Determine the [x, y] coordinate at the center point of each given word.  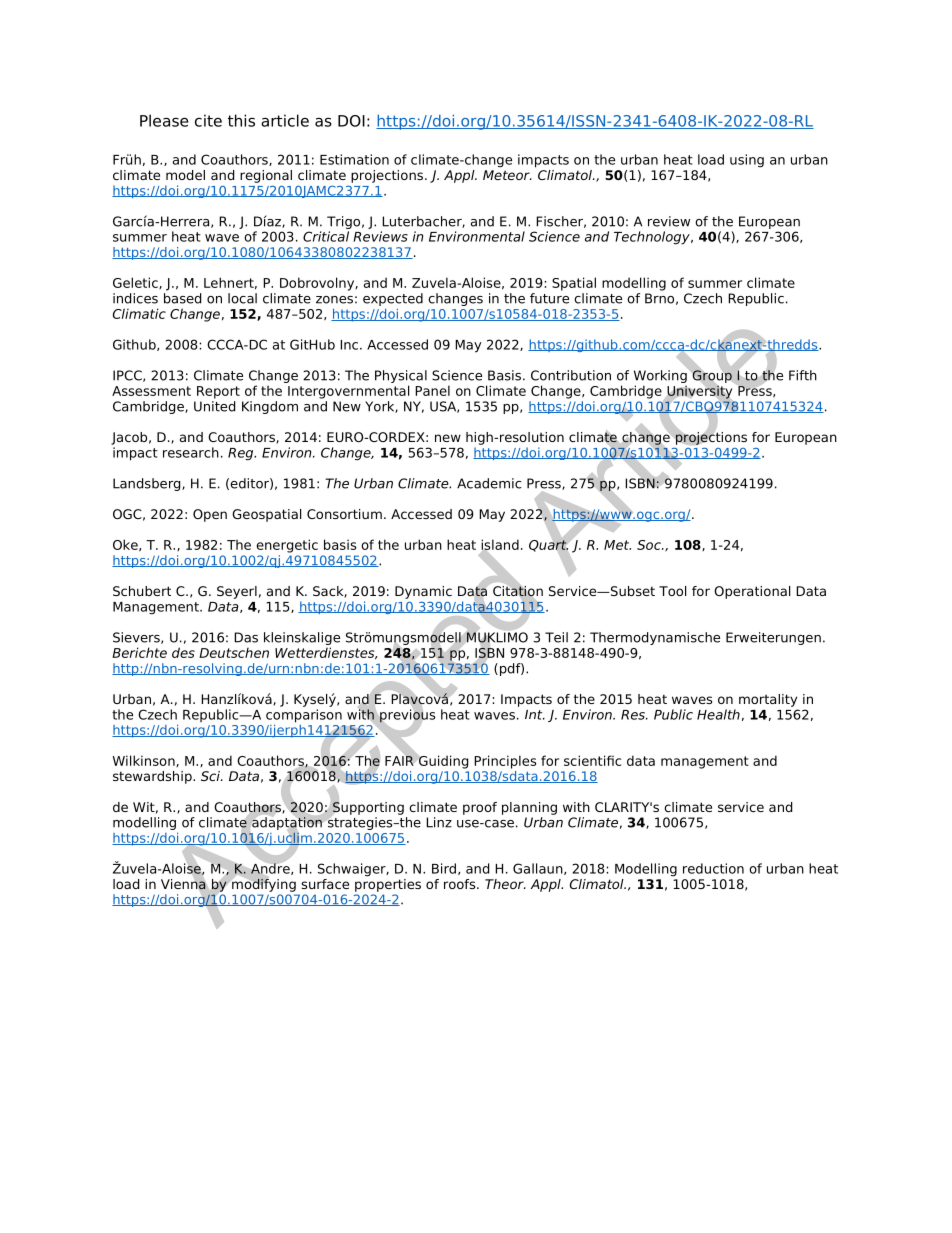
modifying [264, 885]
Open [210, 515]
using [747, 161]
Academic [489, 483]
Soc [650, 545]
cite [208, 120]
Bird [444, 868]
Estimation [354, 159]
